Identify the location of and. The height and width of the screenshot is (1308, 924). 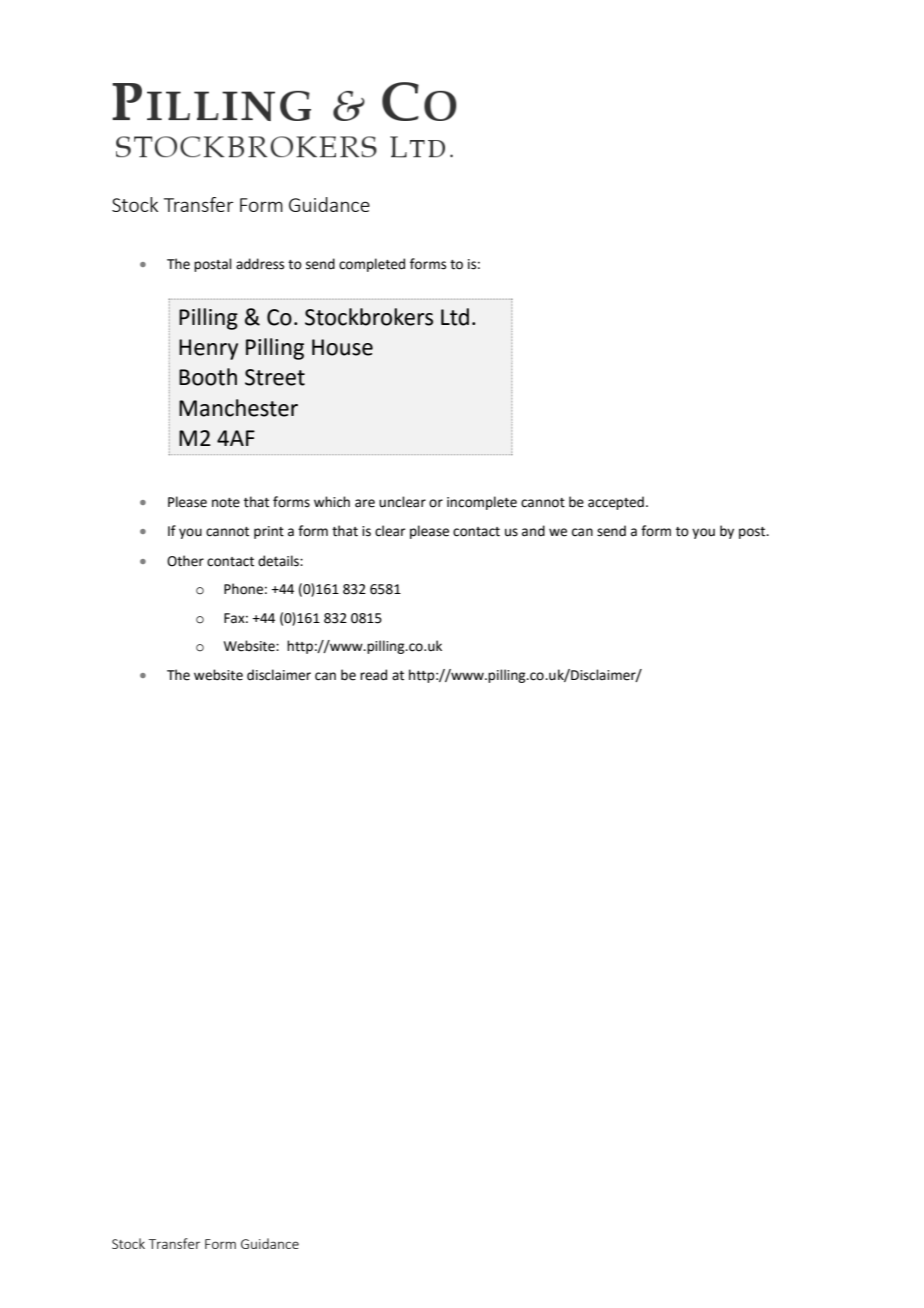
(533, 531).
